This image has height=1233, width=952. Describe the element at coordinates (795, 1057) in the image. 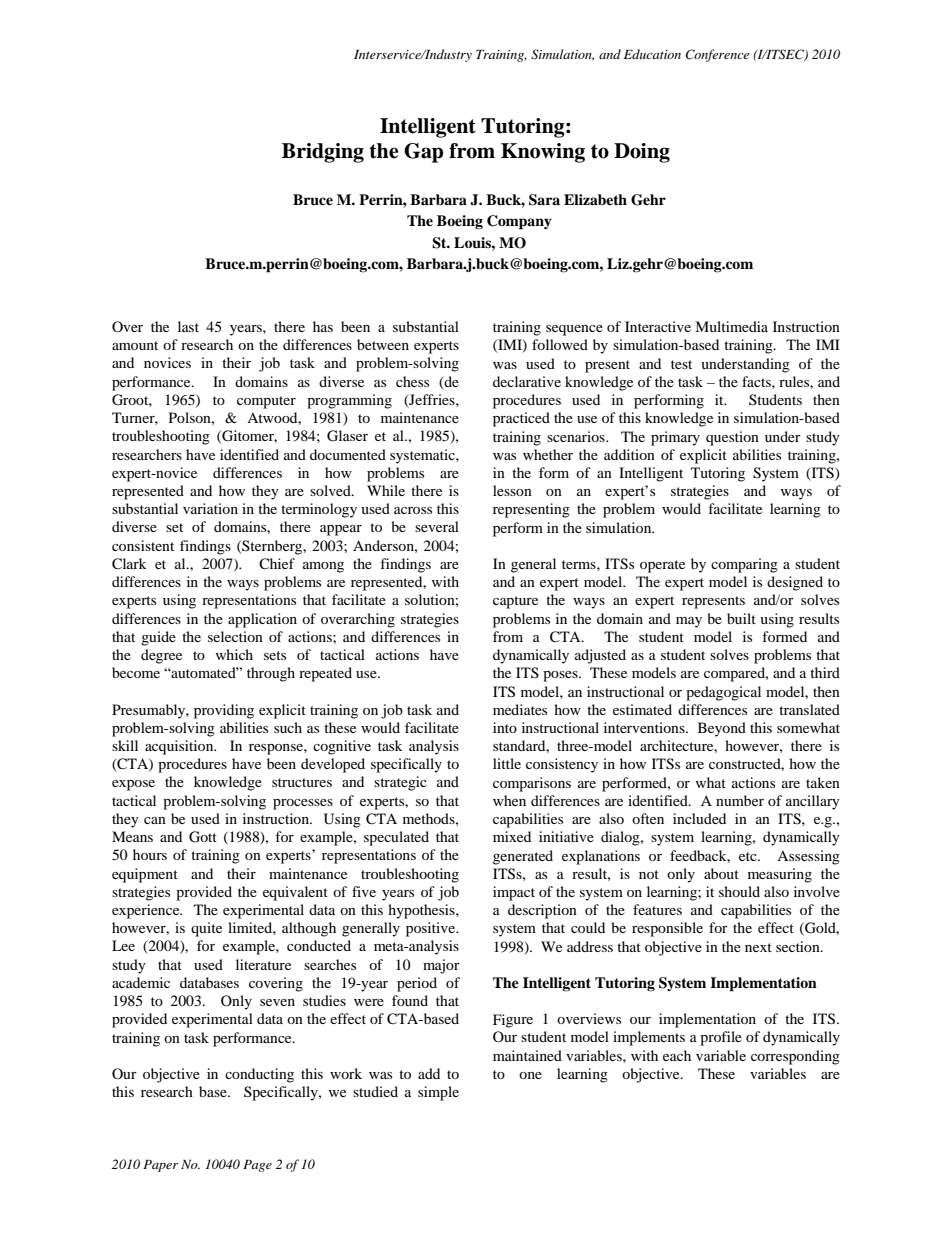

I see `corresponding` at that location.
